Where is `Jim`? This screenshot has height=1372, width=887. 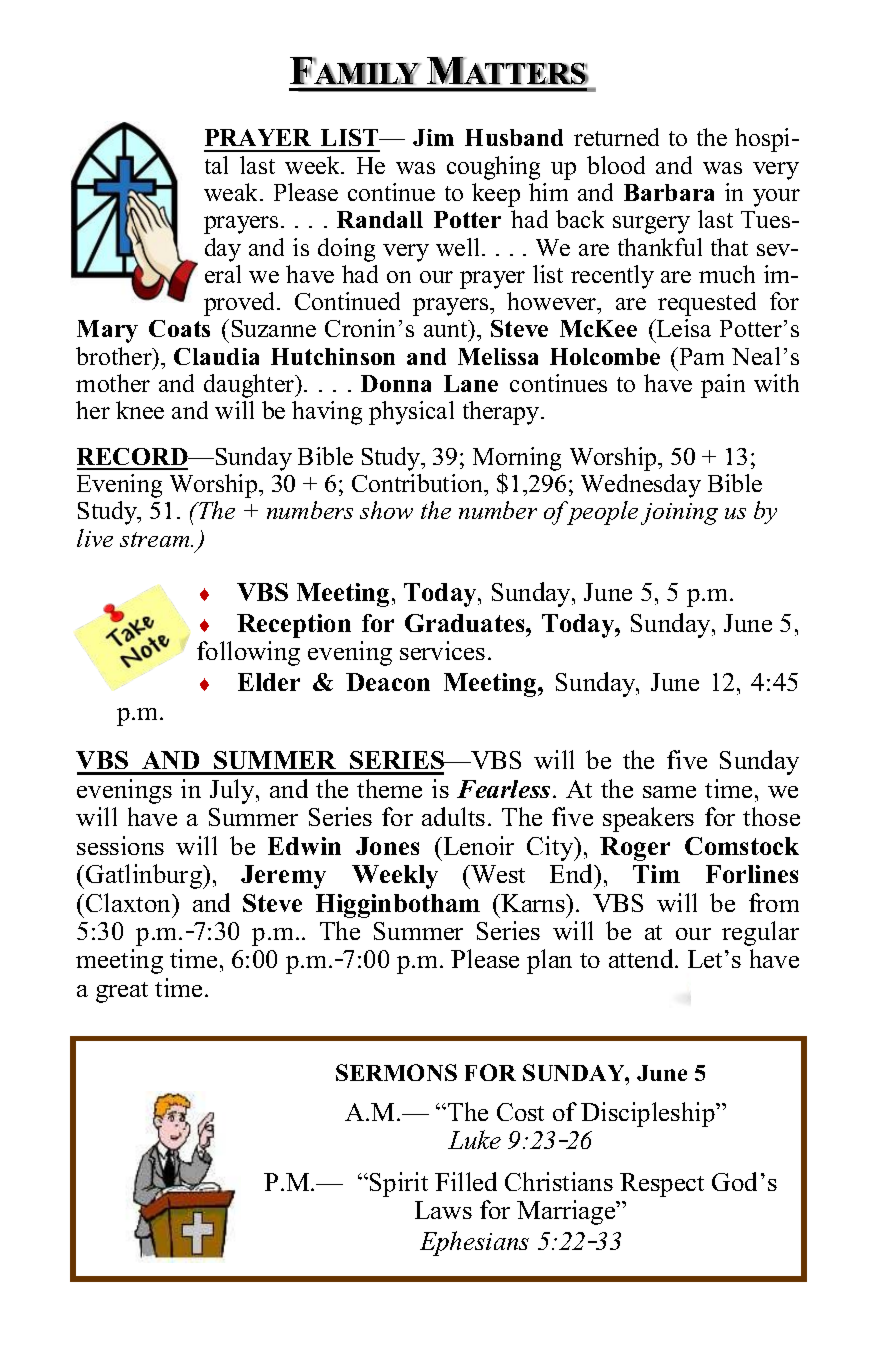
Jim is located at coordinates (433, 137).
